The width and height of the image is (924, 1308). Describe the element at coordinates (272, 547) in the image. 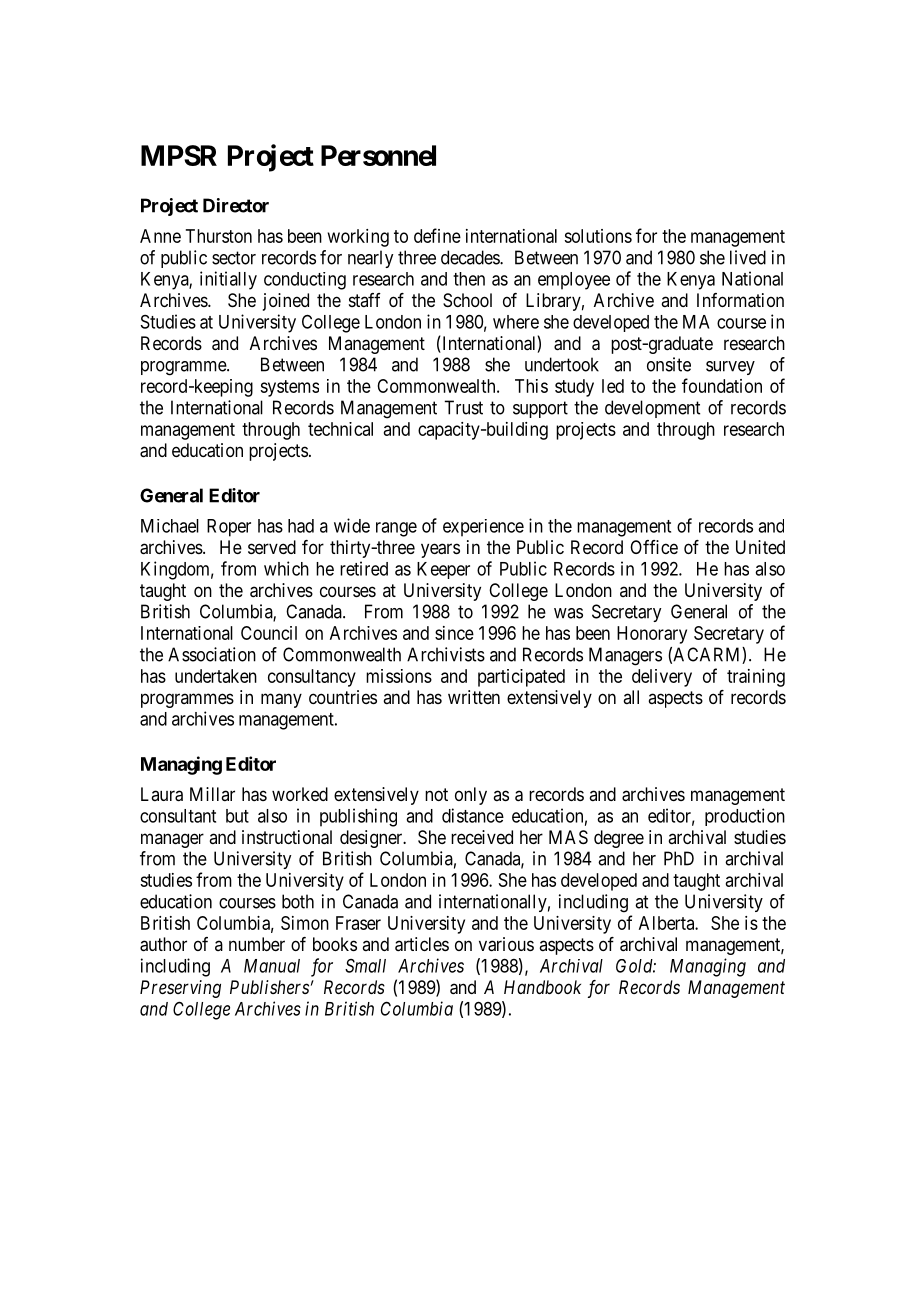

I see `served` at that location.
